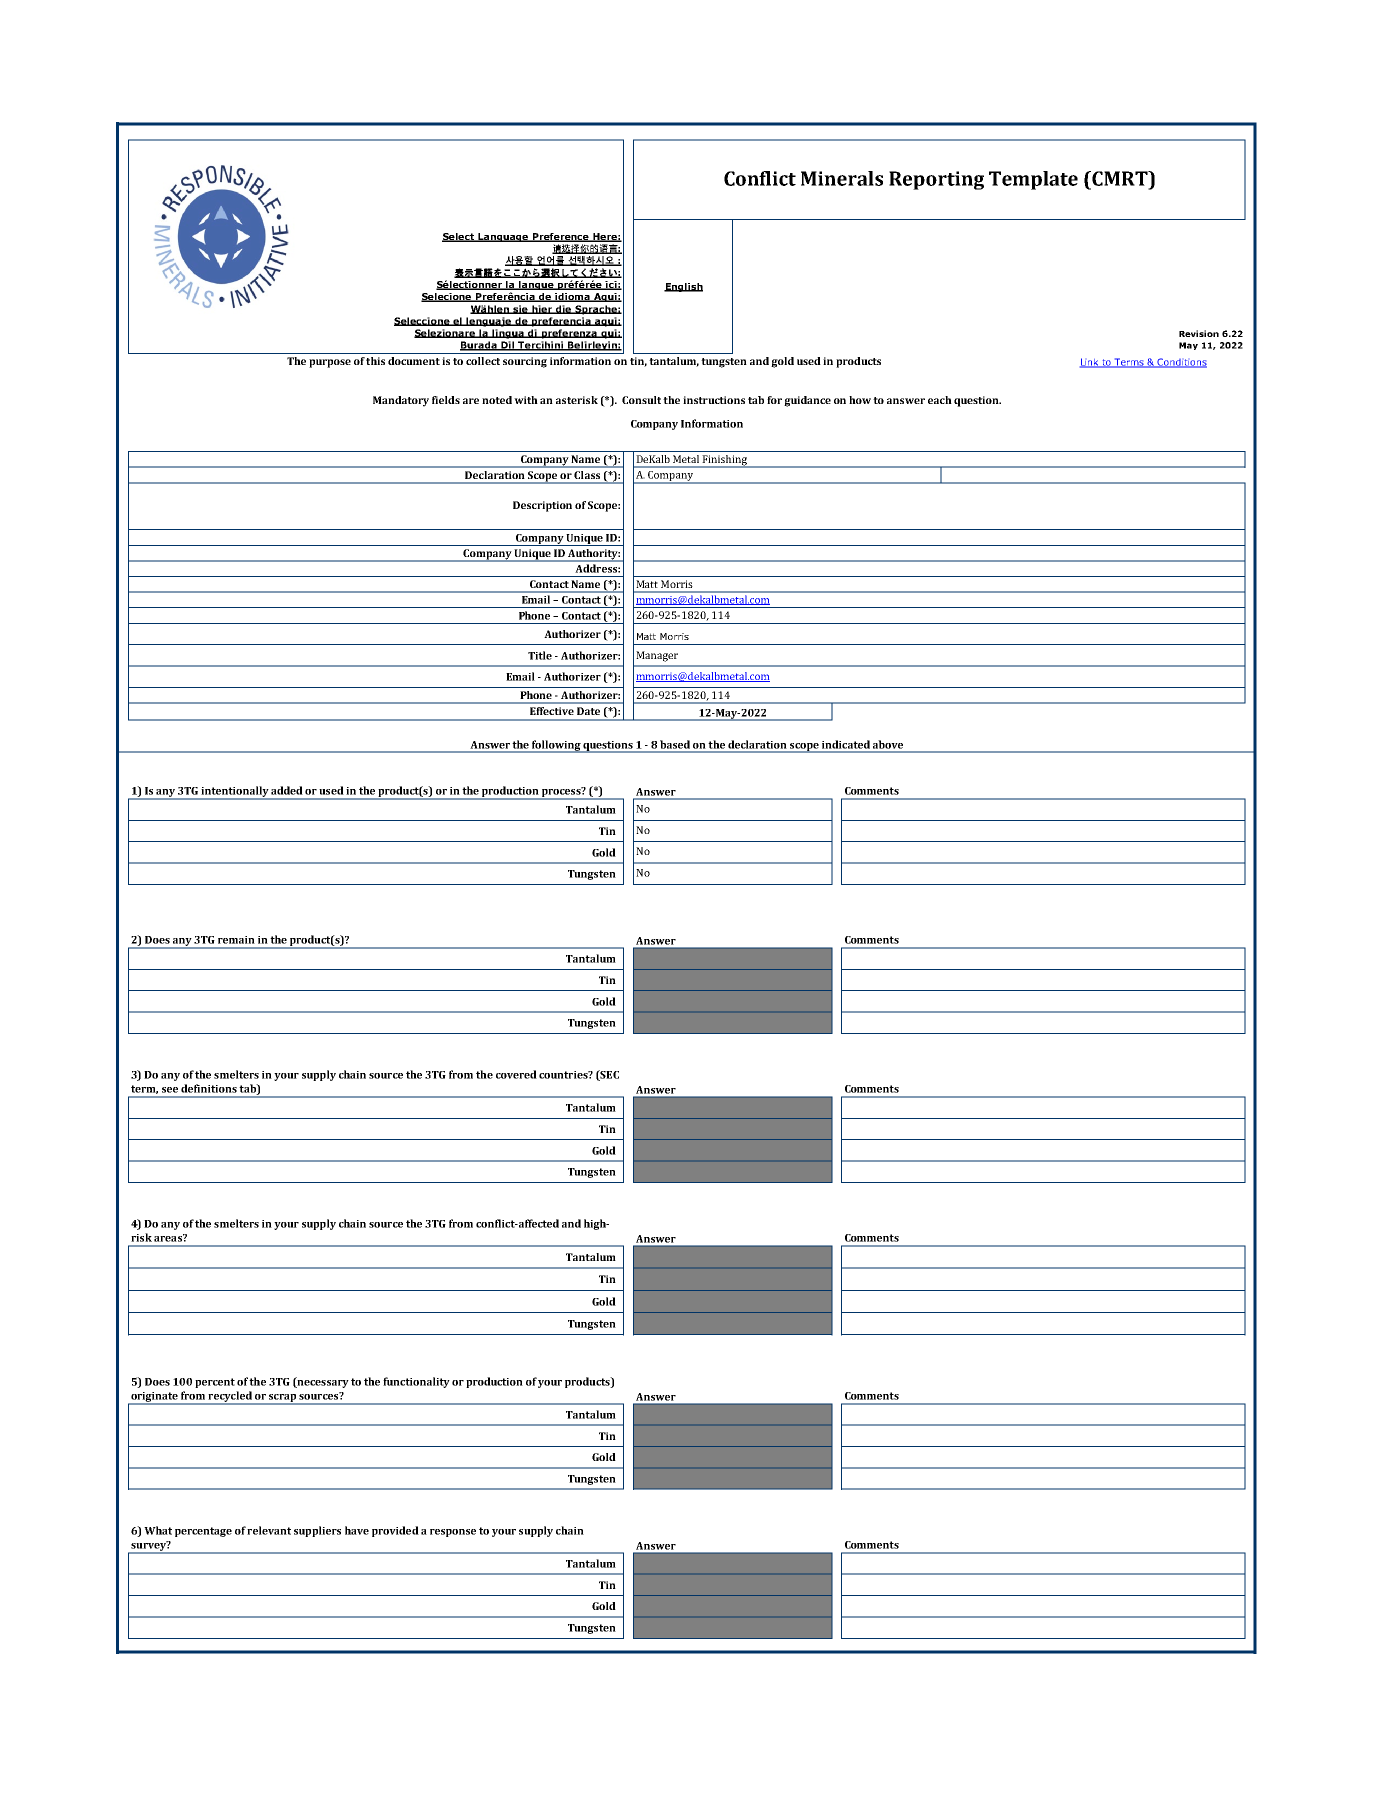  I want to click on purpose, so click(330, 363).
